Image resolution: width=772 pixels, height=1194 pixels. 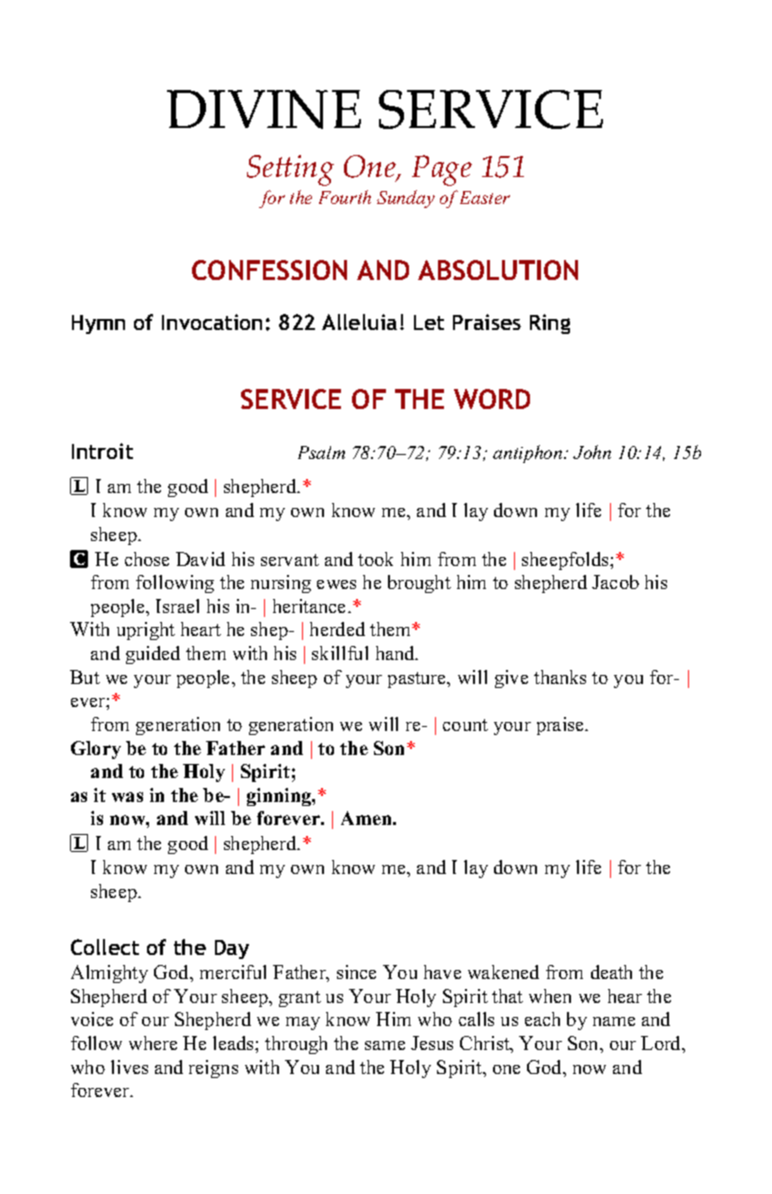 I want to click on was, so click(x=127, y=797).
